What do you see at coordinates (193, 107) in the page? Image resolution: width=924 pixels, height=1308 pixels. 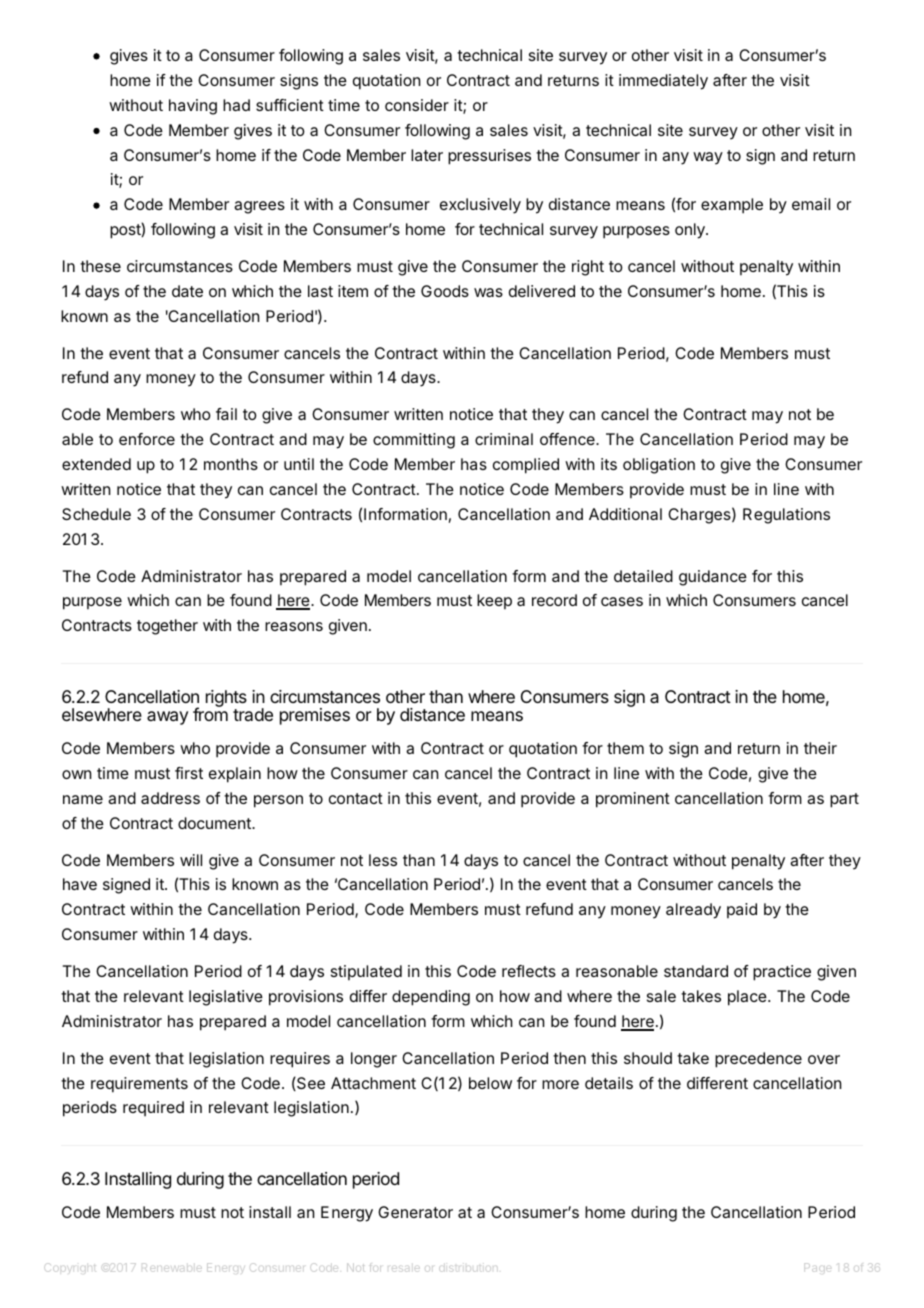 I see `having` at bounding box center [193, 107].
